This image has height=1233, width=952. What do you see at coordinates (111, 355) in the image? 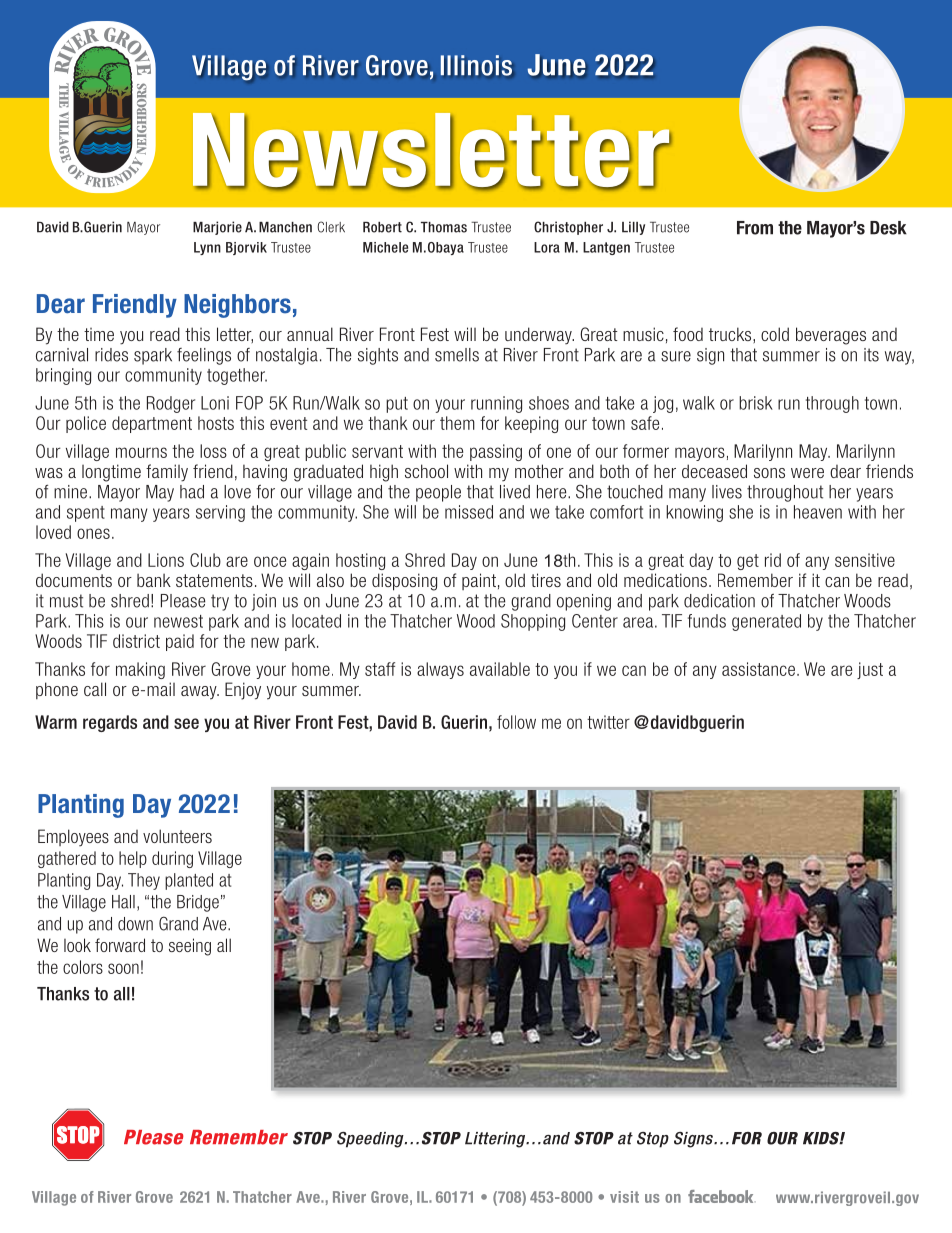
I see `rides` at bounding box center [111, 355].
